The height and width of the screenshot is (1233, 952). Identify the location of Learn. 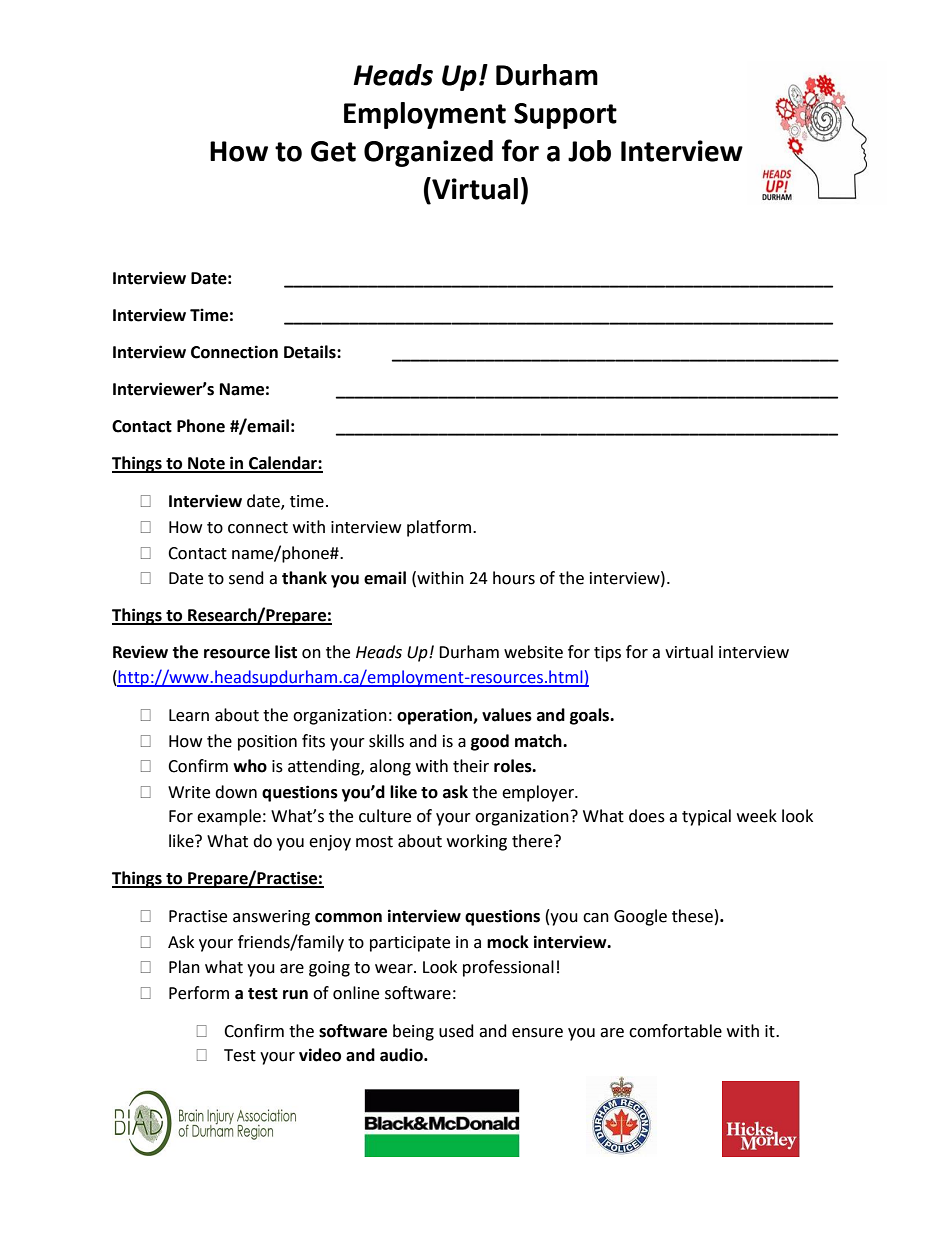
(189, 715).
